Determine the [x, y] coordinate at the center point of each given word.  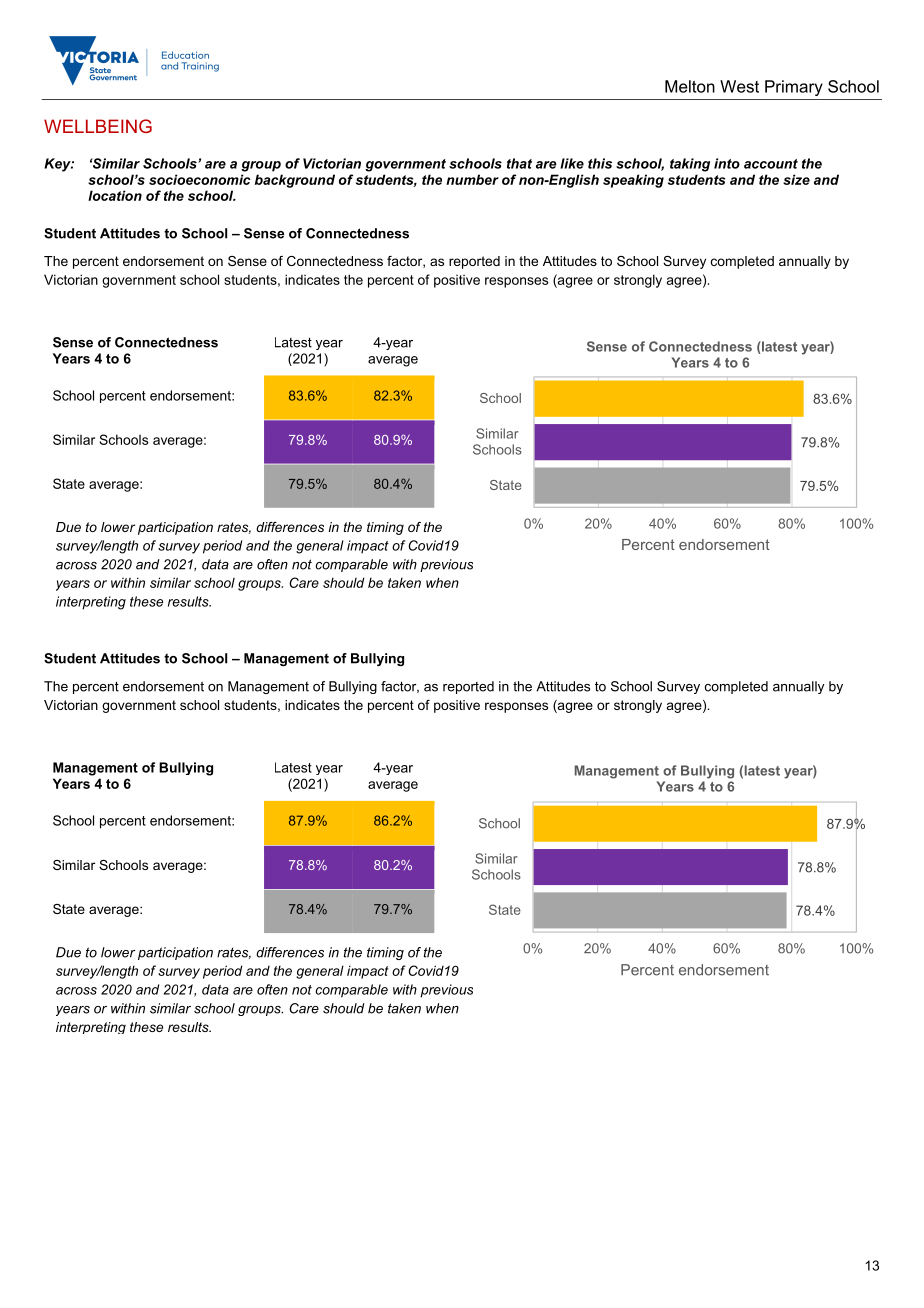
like [572, 163]
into [727, 163]
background [295, 181]
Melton [690, 86]
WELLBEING [98, 126]
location [115, 195]
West [739, 86]
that [519, 163]
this [600, 163]
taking [690, 165]
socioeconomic [200, 179]
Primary [794, 88]
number [472, 179]
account [771, 164]
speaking [633, 181]
